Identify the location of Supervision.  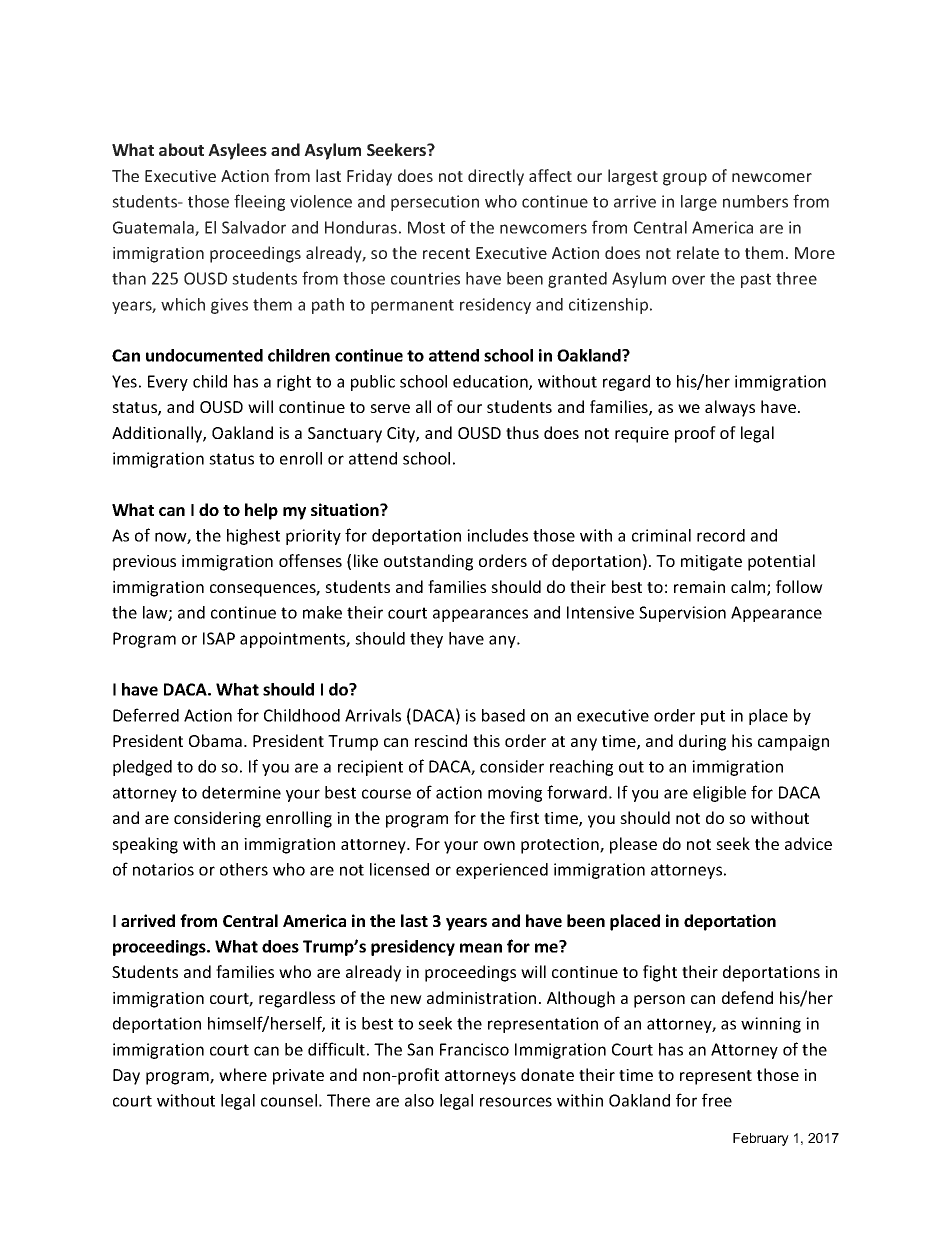
(682, 614).
